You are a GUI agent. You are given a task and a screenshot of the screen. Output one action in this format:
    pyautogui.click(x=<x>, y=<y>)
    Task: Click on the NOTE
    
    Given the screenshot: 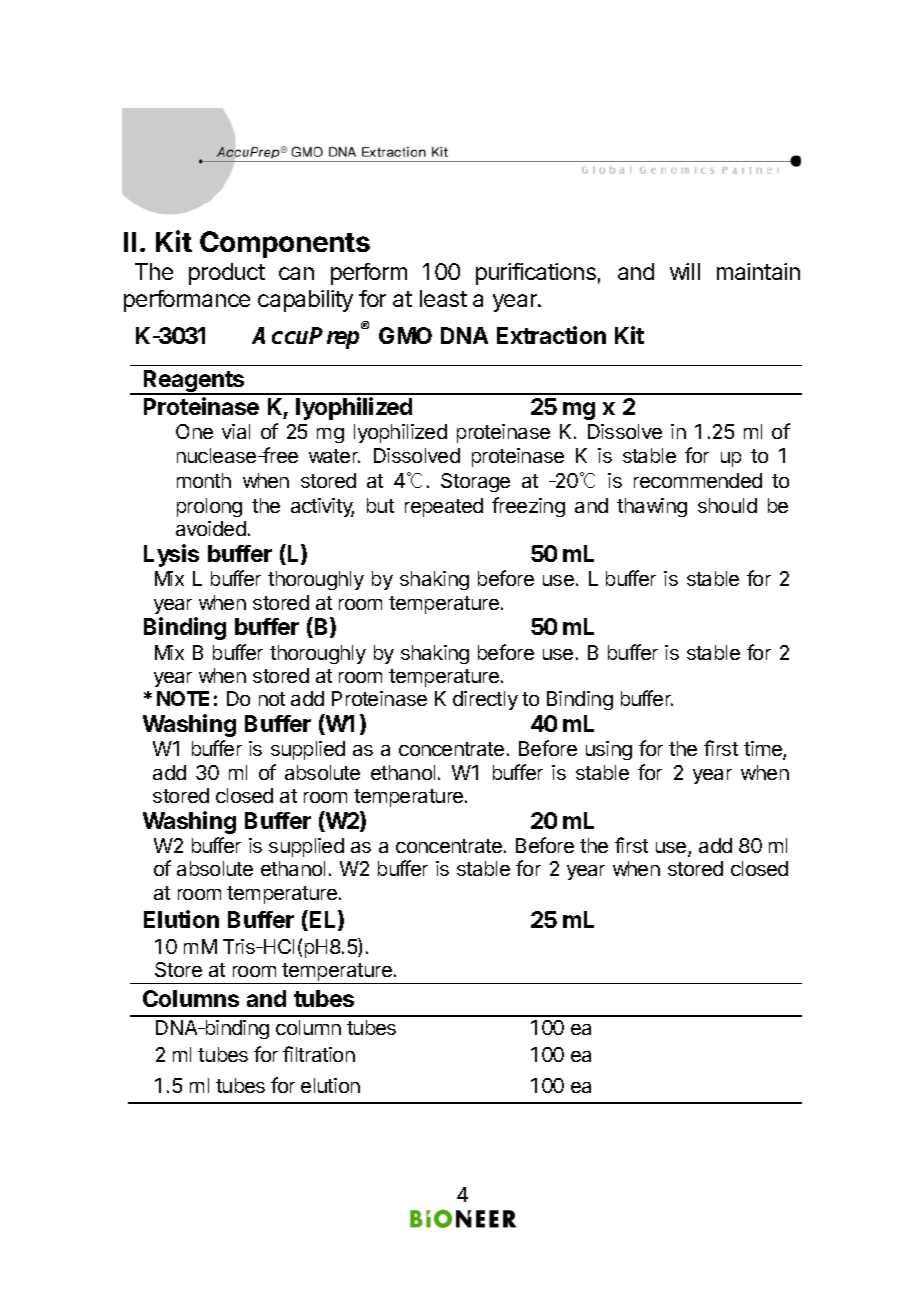 What is the action you would take?
    pyautogui.click(x=183, y=698)
